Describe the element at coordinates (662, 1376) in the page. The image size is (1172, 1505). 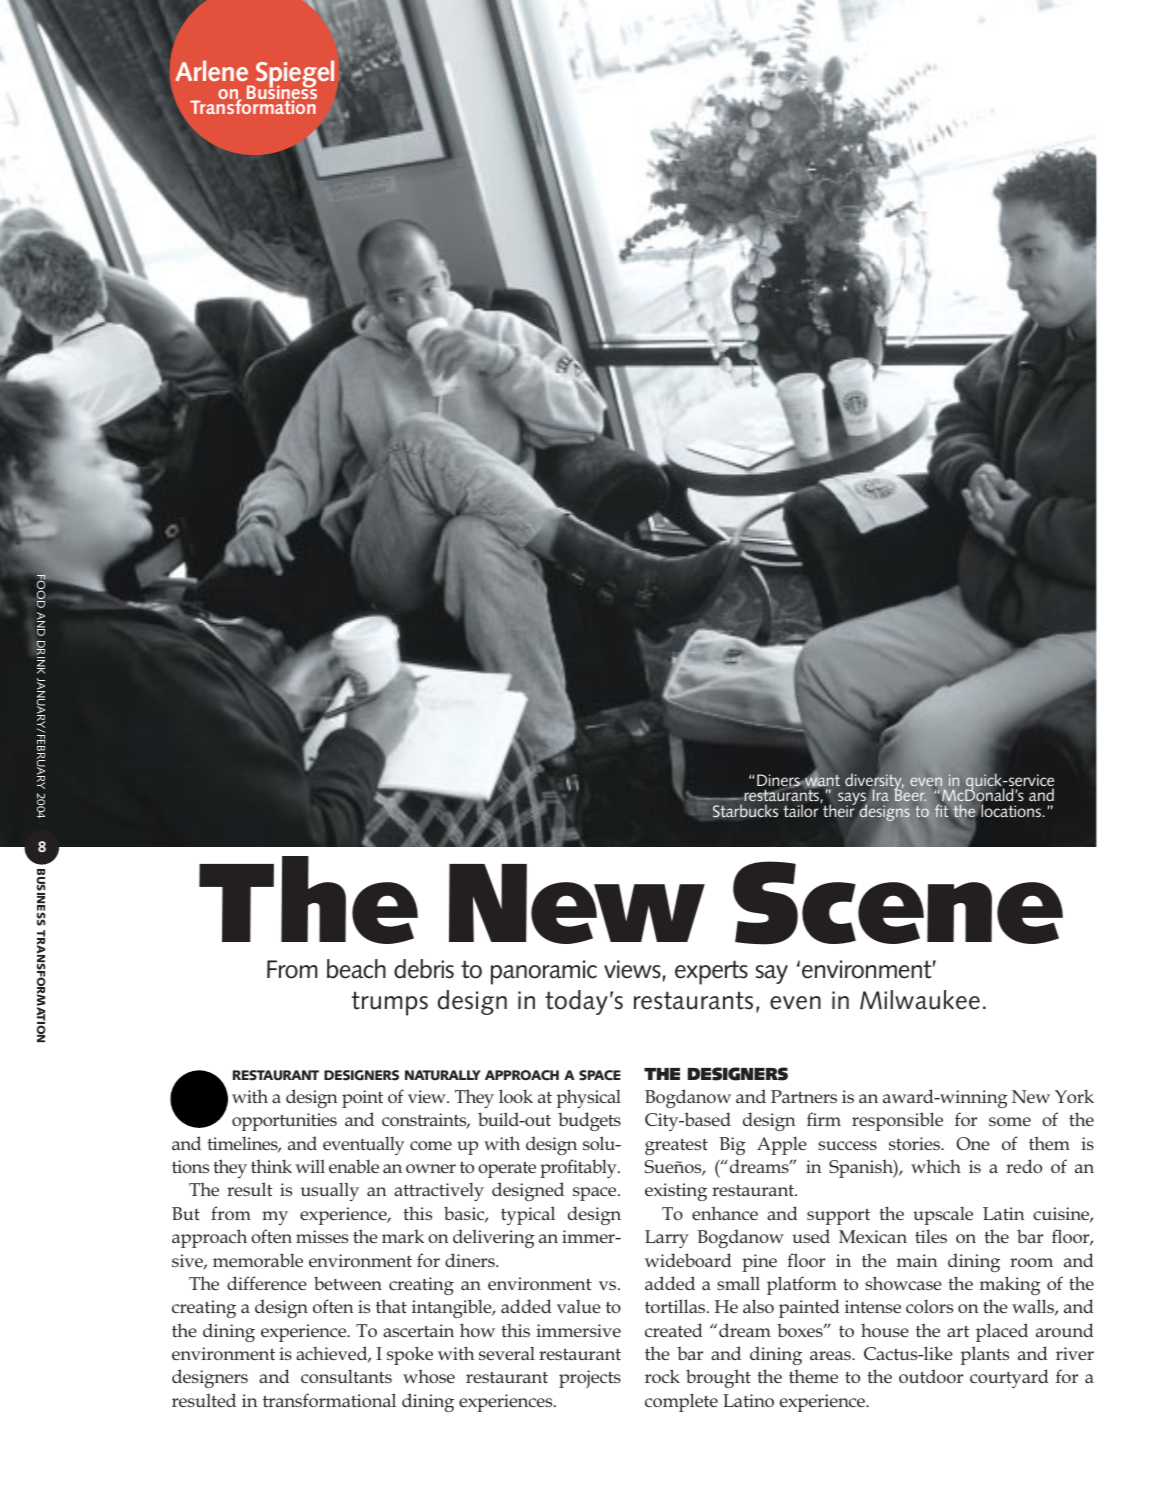
I see `rock` at that location.
